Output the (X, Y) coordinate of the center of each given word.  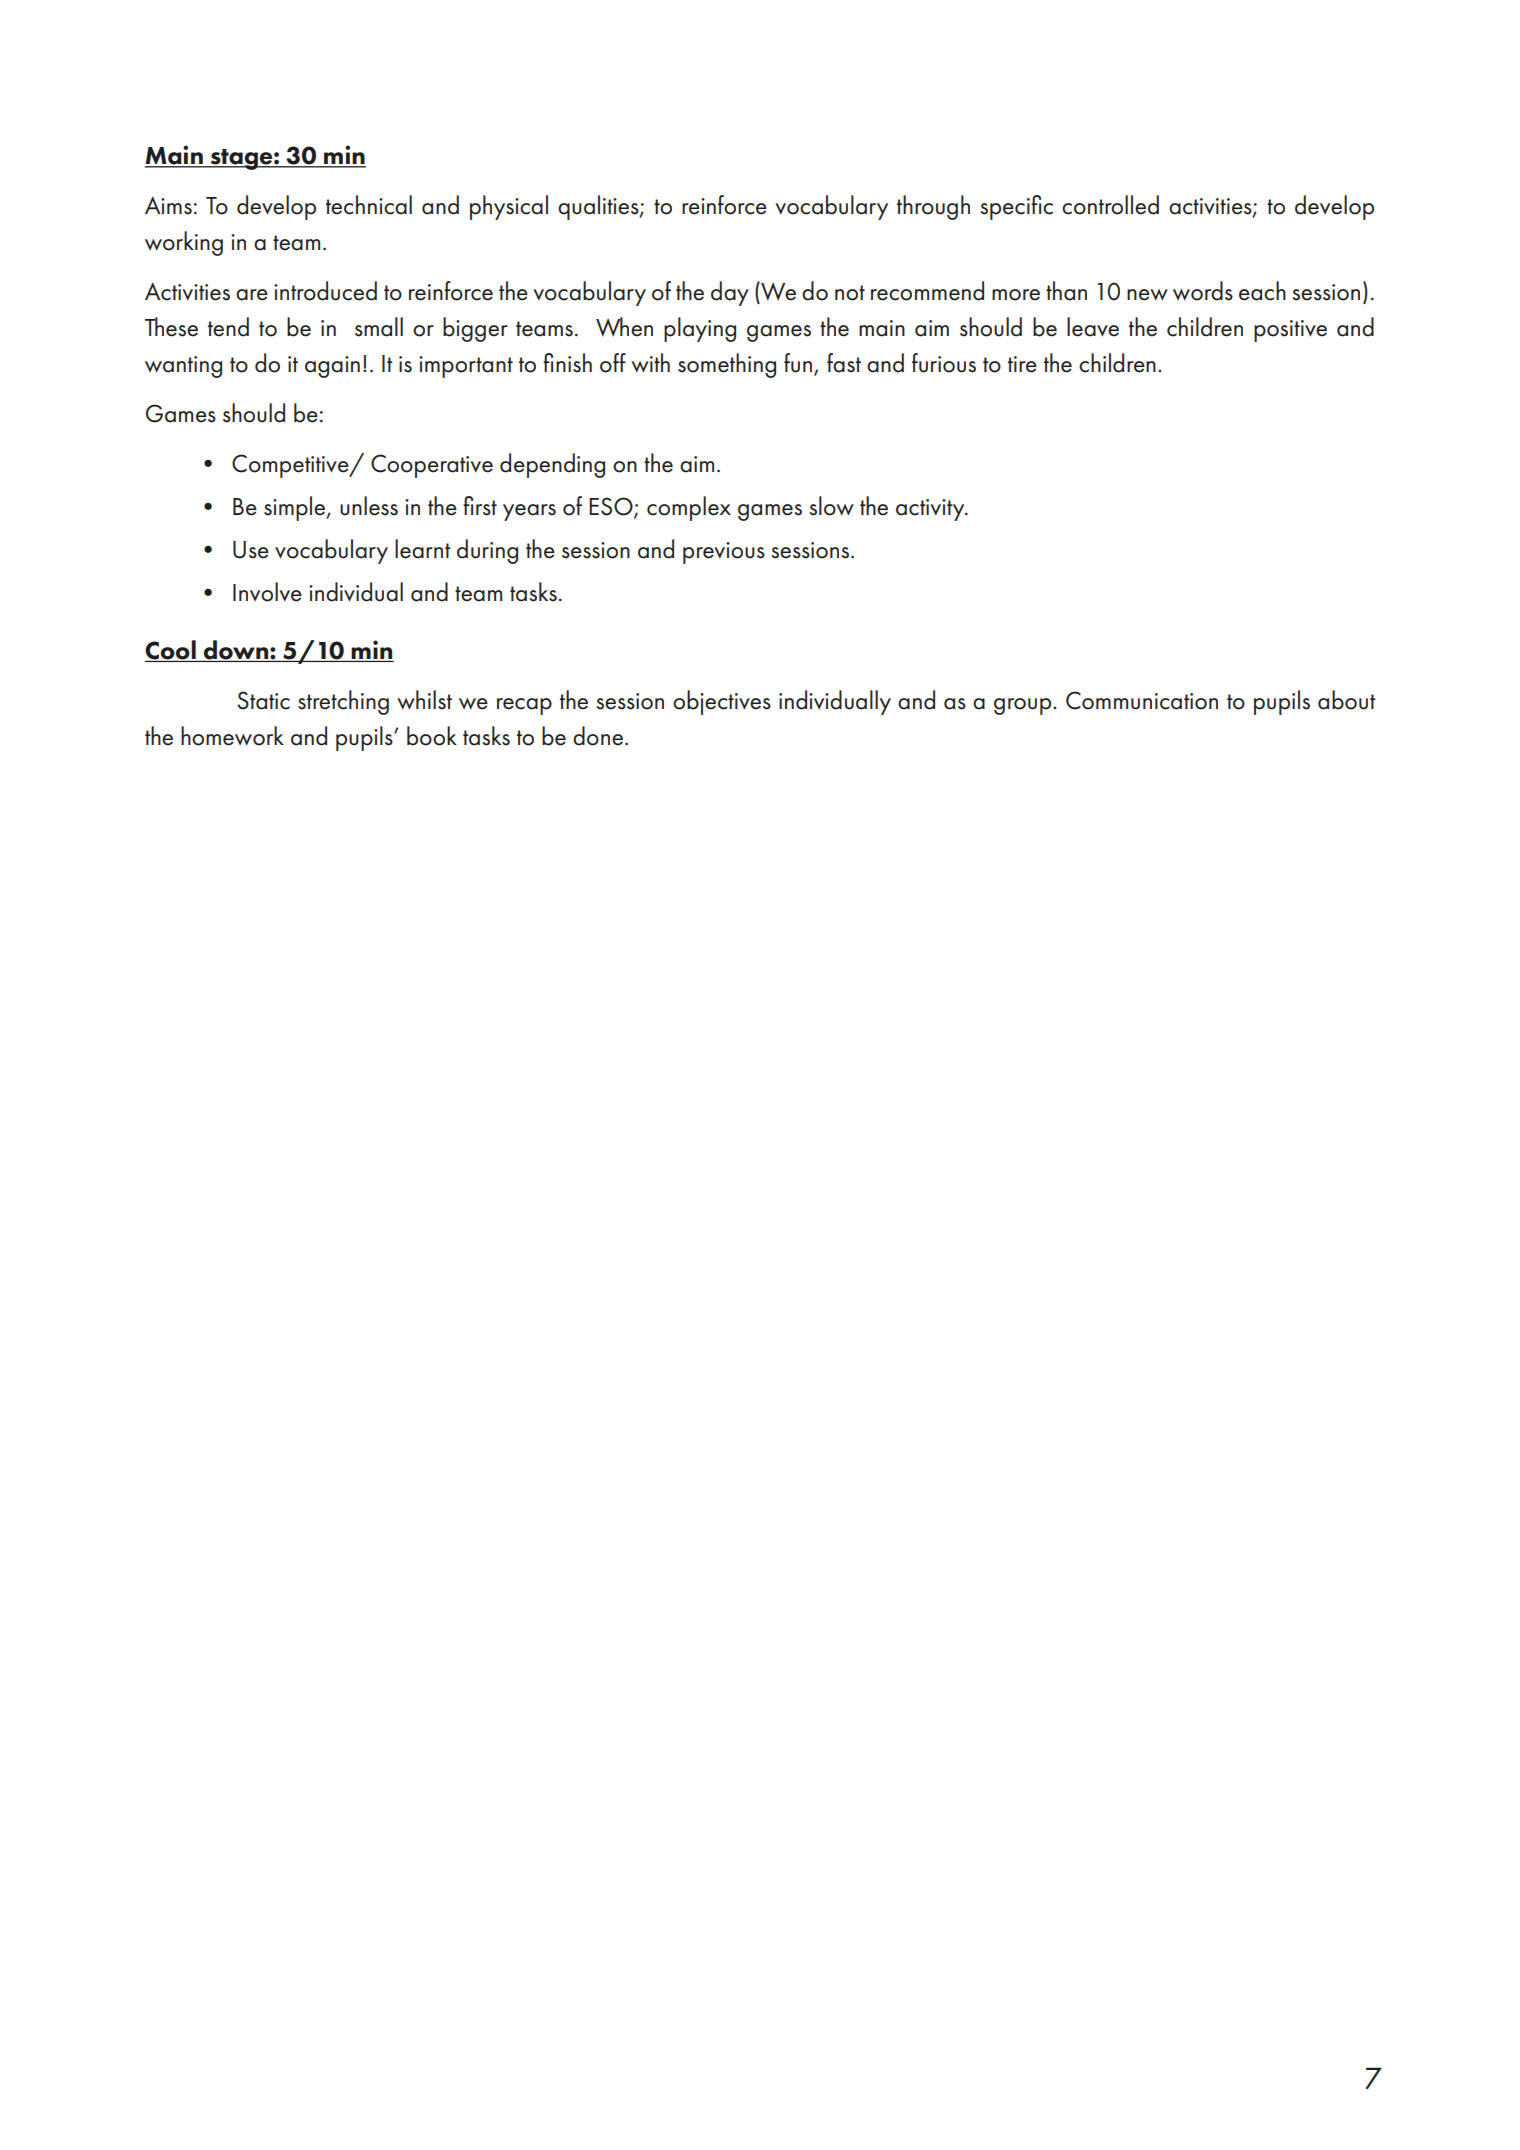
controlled (1110, 205)
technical (369, 205)
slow (831, 506)
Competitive (291, 466)
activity (931, 510)
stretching (343, 702)
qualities (599, 207)
